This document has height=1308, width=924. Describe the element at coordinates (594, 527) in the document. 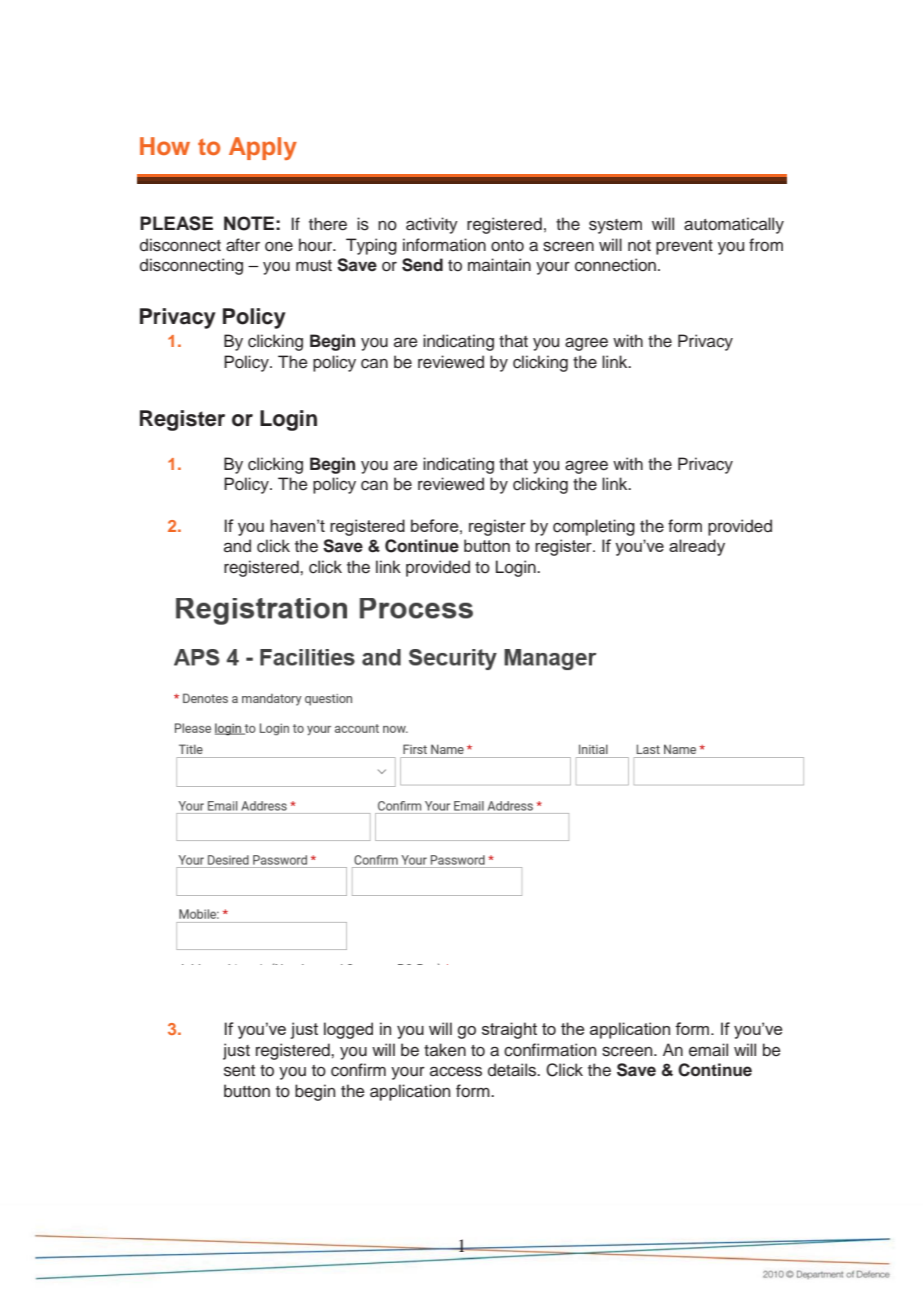

I see `completing` at that location.
